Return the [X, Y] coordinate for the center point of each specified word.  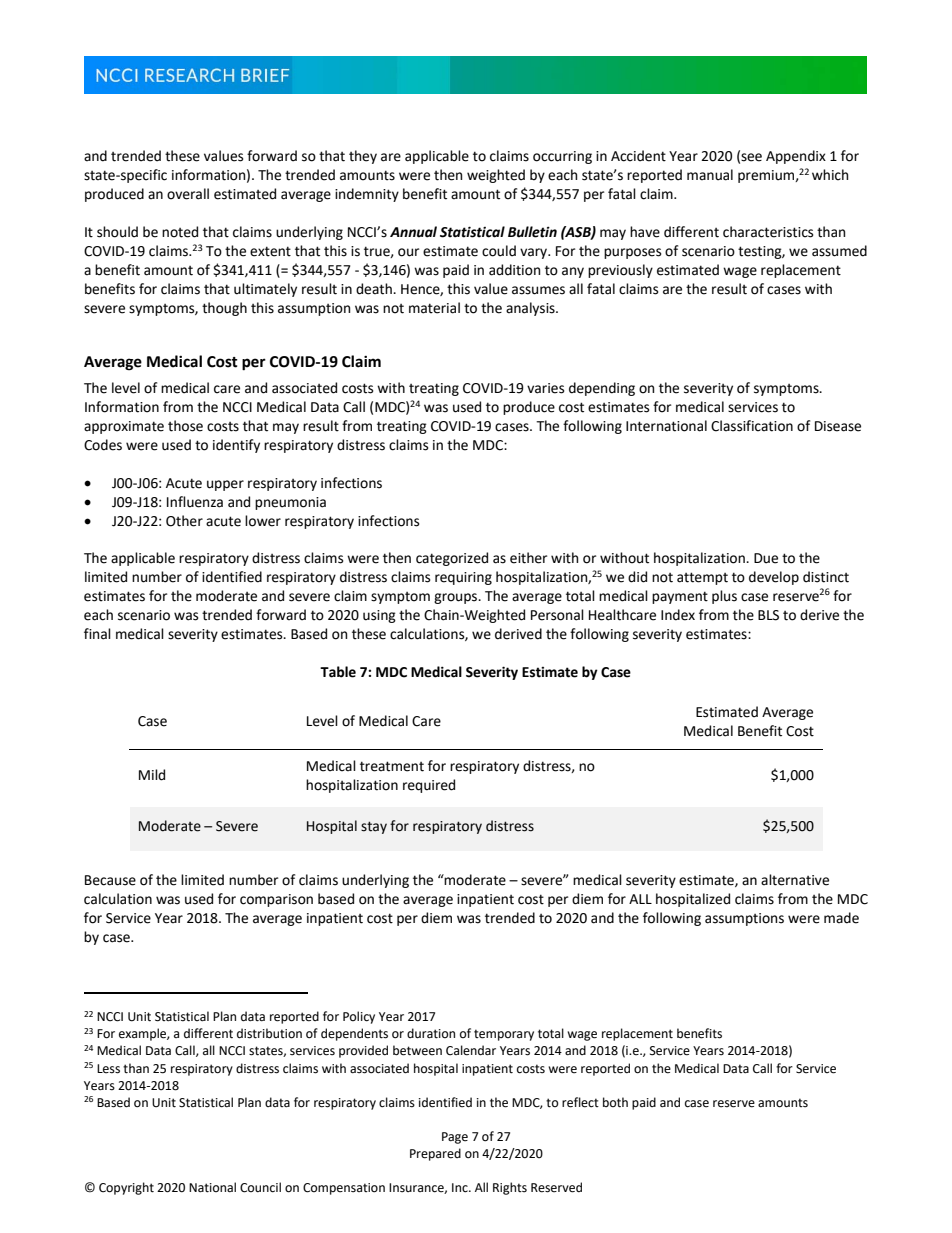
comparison [276, 900]
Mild [152, 775]
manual [710, 175]
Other [184, 521]
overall [188, 194]
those [185, 426]
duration [431, 1033]
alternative [795, 880]
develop [774, 578]
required [429, 786]
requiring [463, 578]
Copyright [126, 1188]
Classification [752, 426]
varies [545, 388]
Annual [413, 232]
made [841, 918]
